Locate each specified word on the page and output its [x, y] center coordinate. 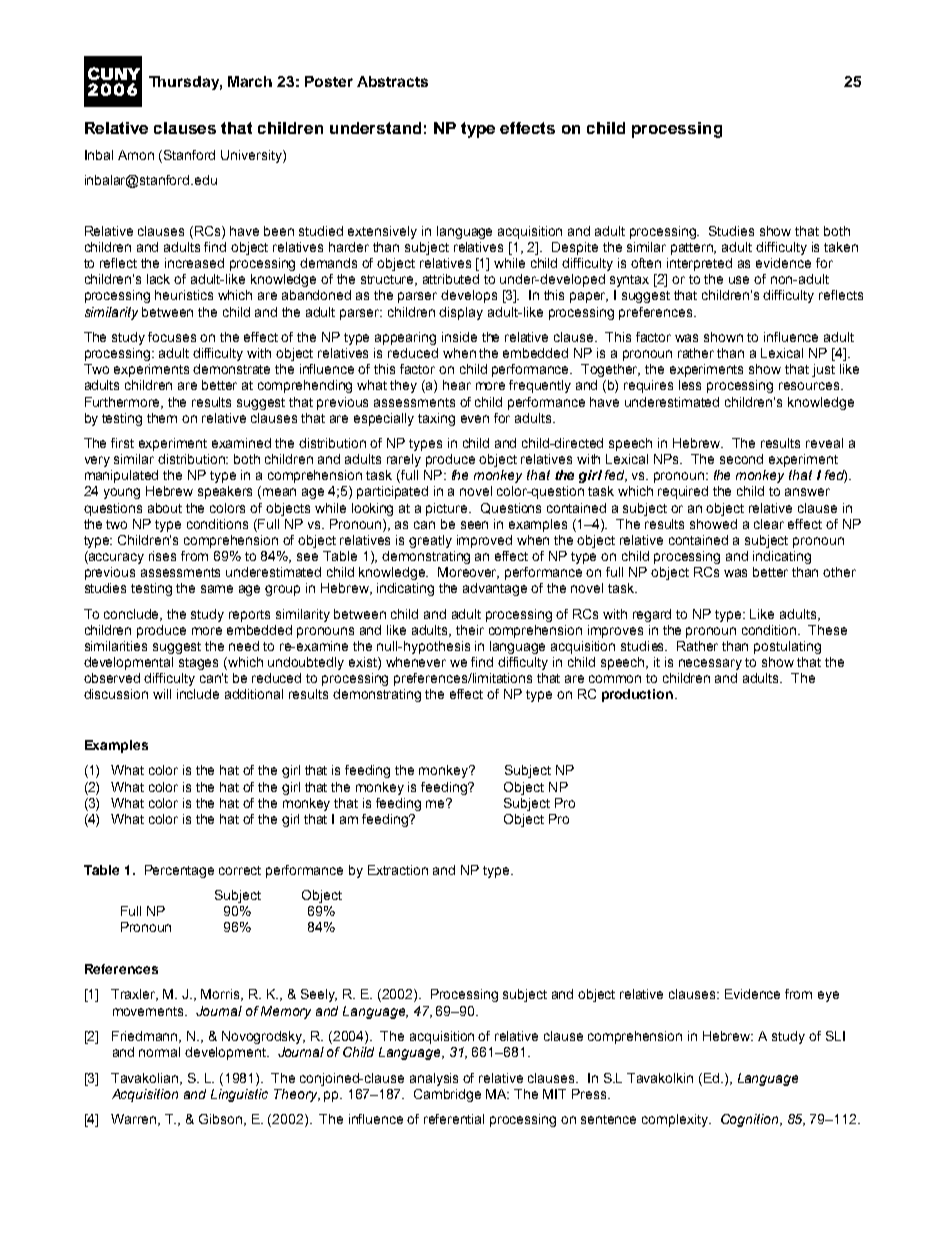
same [217, 589]
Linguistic [239, 1095]
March [250, 81]
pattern [693, 249]
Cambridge [447, 1095]
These [827, 630]
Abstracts [392, 81]
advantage [495, 589]
